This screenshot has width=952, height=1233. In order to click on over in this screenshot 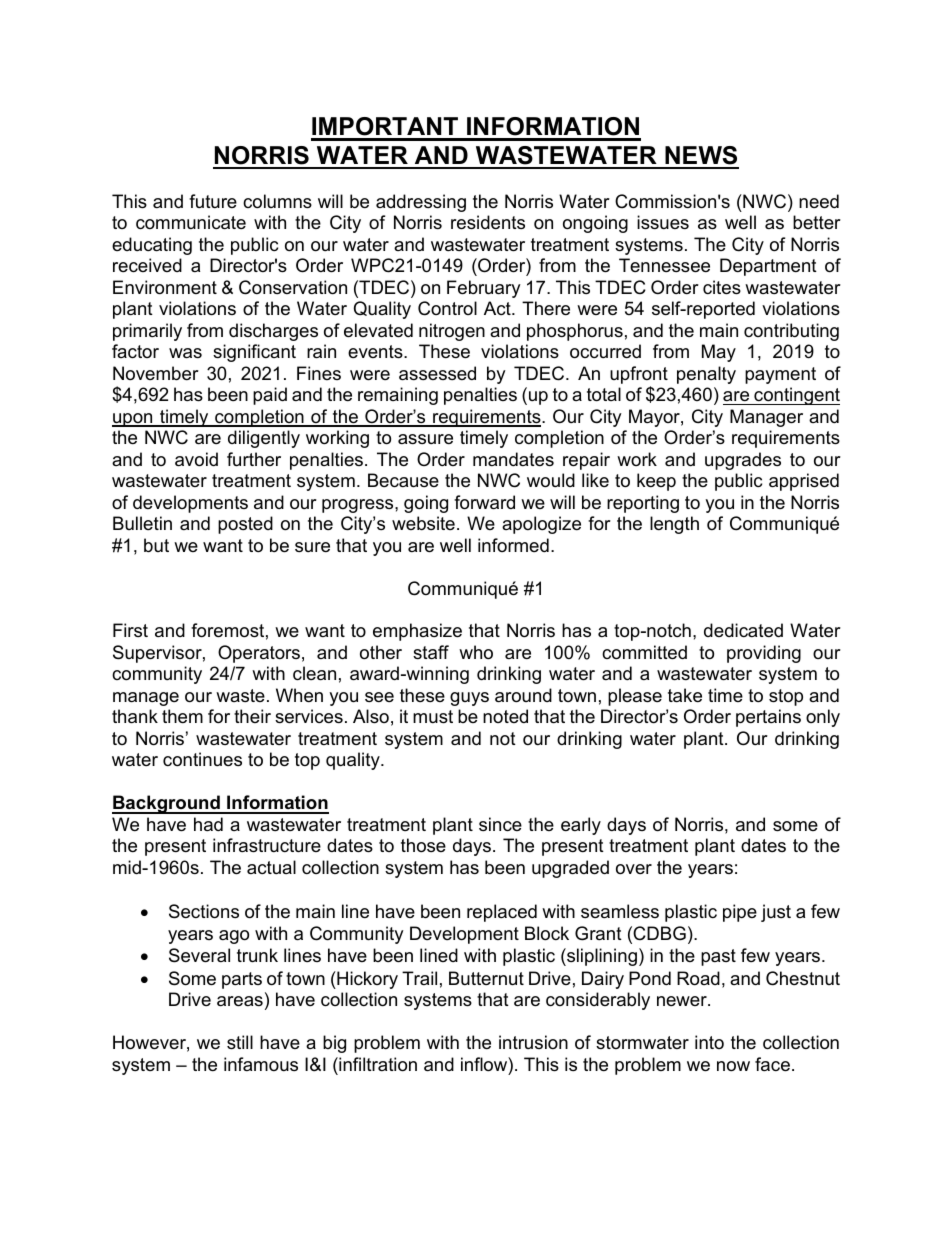, I will do `click(634, 869)`.
